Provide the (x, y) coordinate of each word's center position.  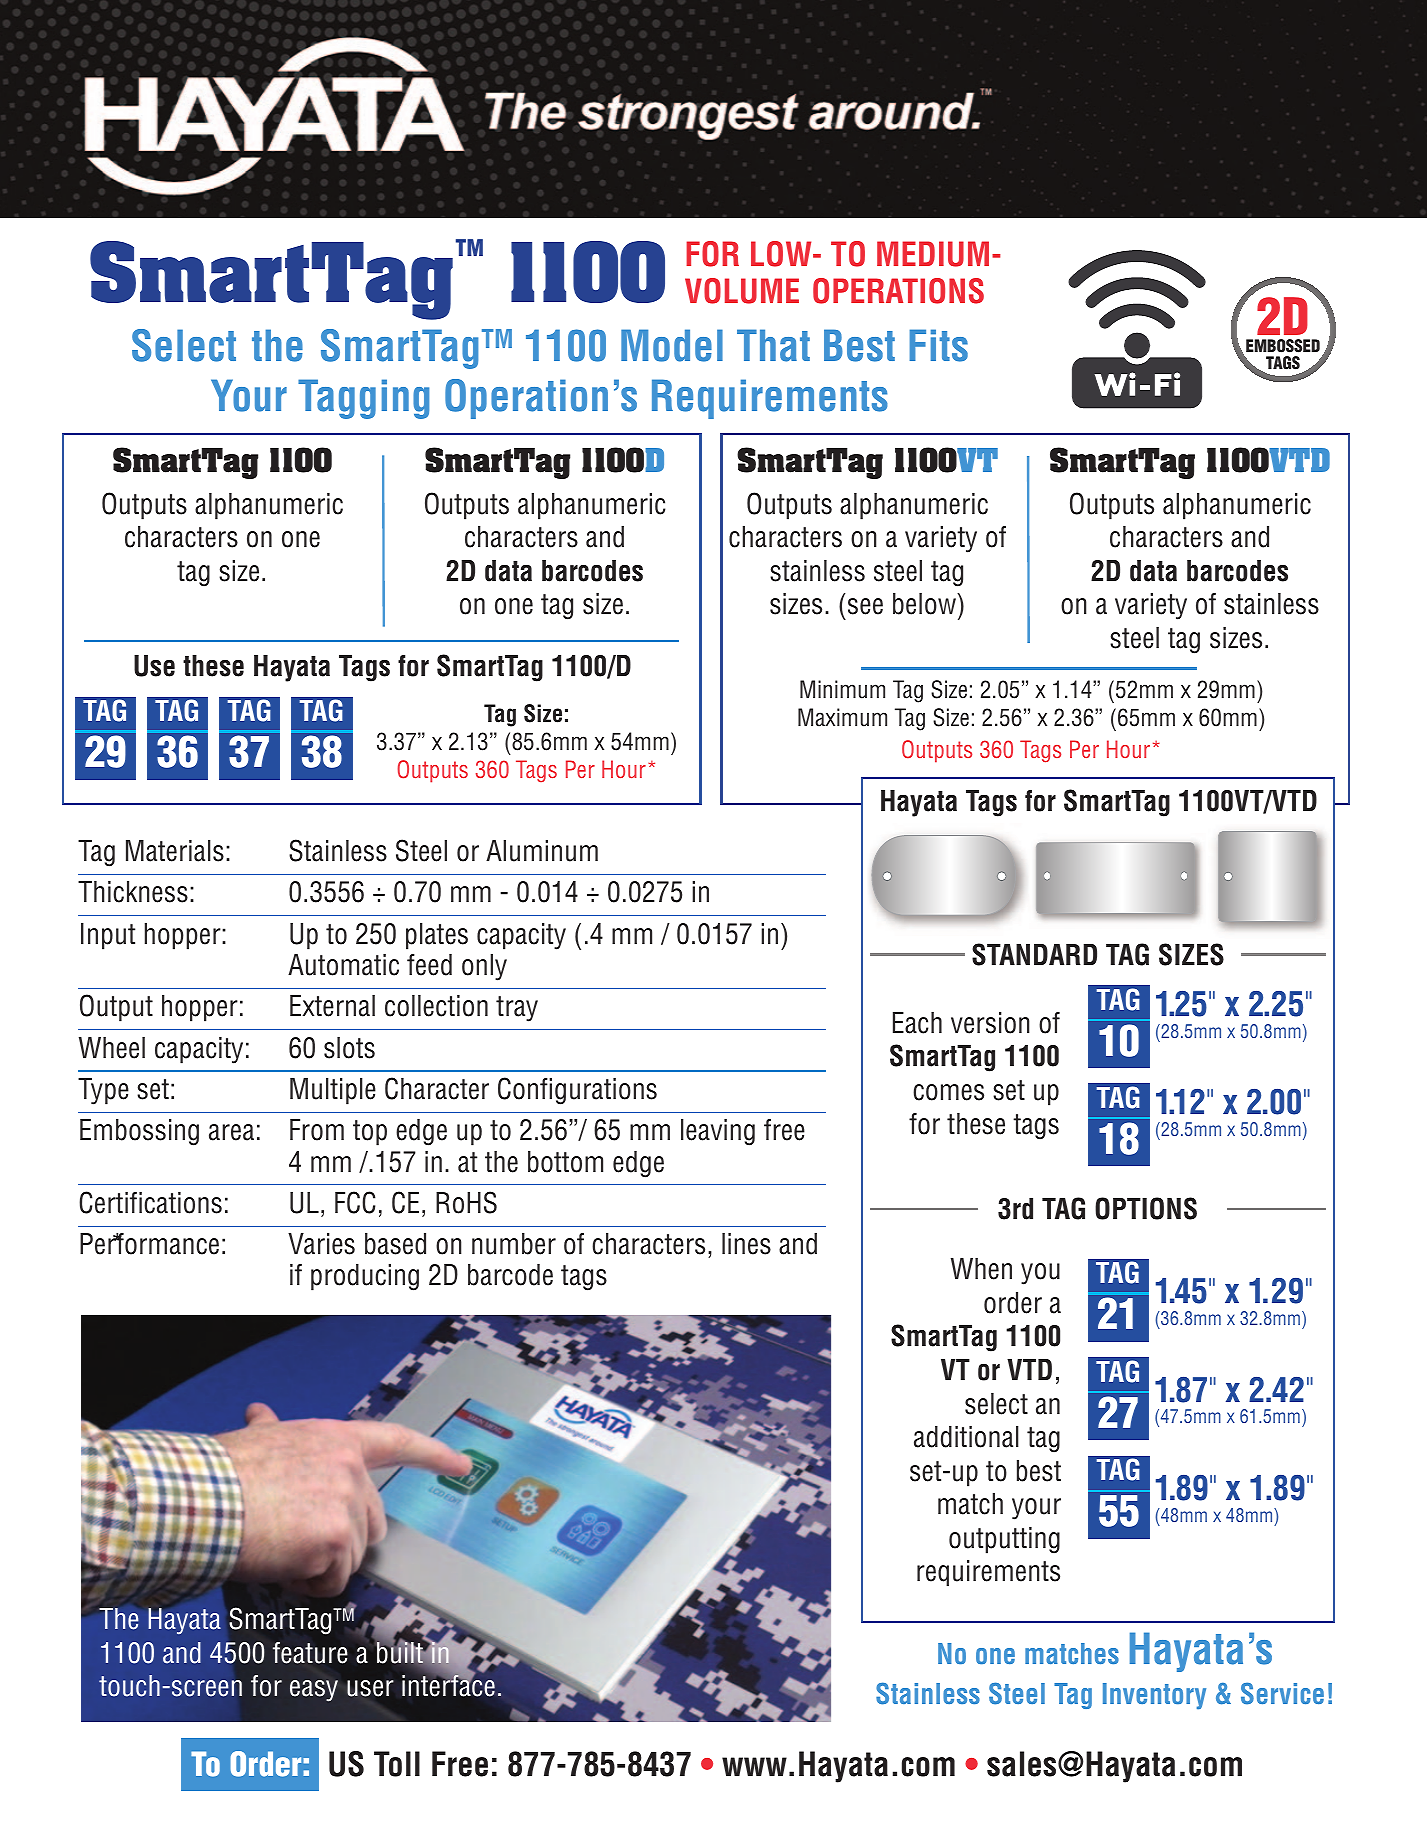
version (990, 1023)
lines (746, 1244)
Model (672, 345)
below (925, 604)
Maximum (842, 717)
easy (314, 1691)
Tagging (363, 399)
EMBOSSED (1283, 346)
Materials (175, 851)
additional (966, 1437)
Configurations (577, 1091)
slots (349, 1048)
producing (365, 1277)
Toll (397, 1764)
